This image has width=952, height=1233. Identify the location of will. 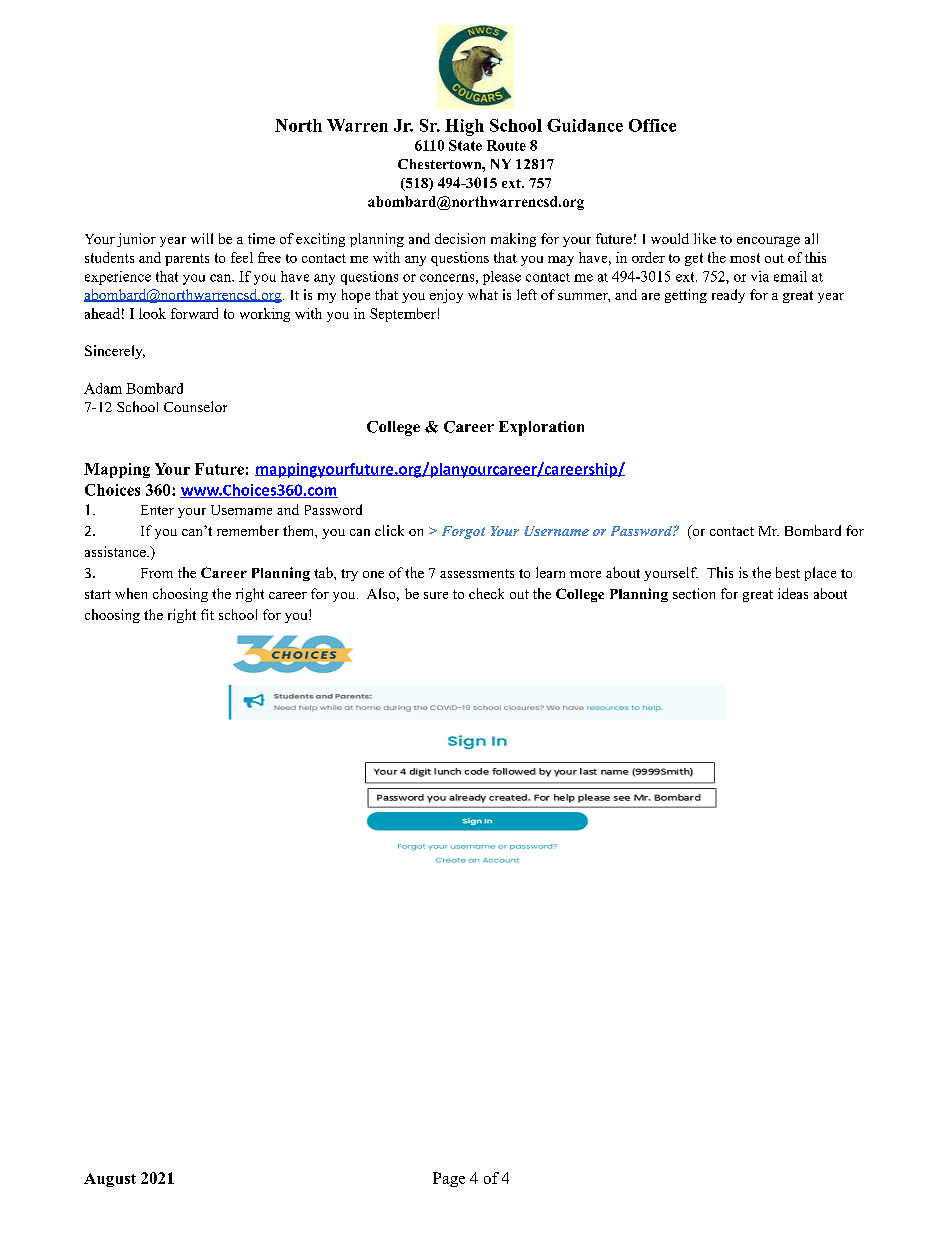
(202, 238).
